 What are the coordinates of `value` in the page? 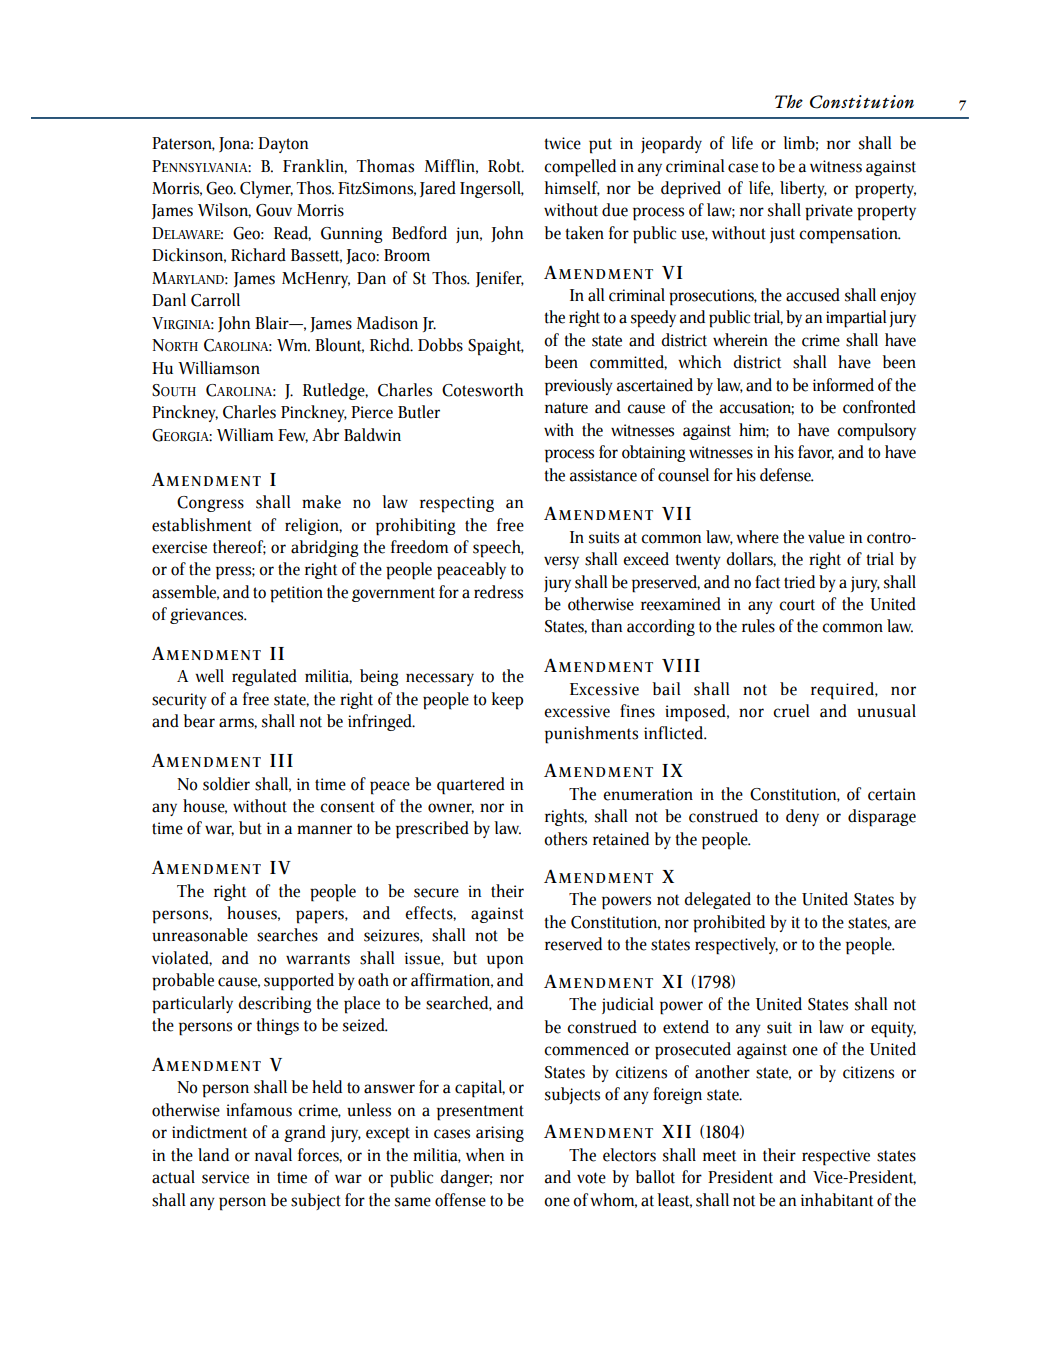 It's located at (826, 537).
